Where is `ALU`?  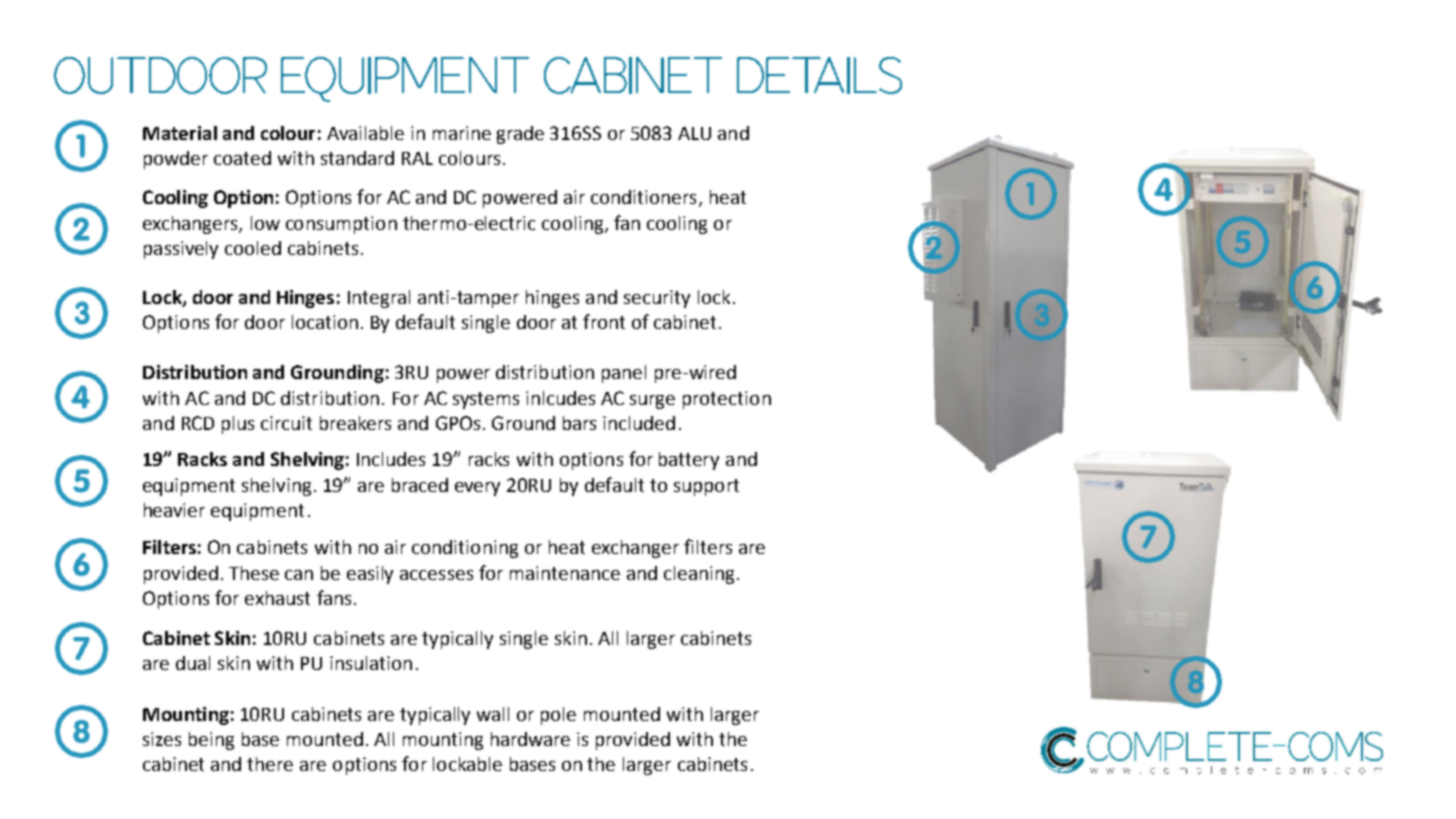 ALU is located at coordinates (694, 133).
